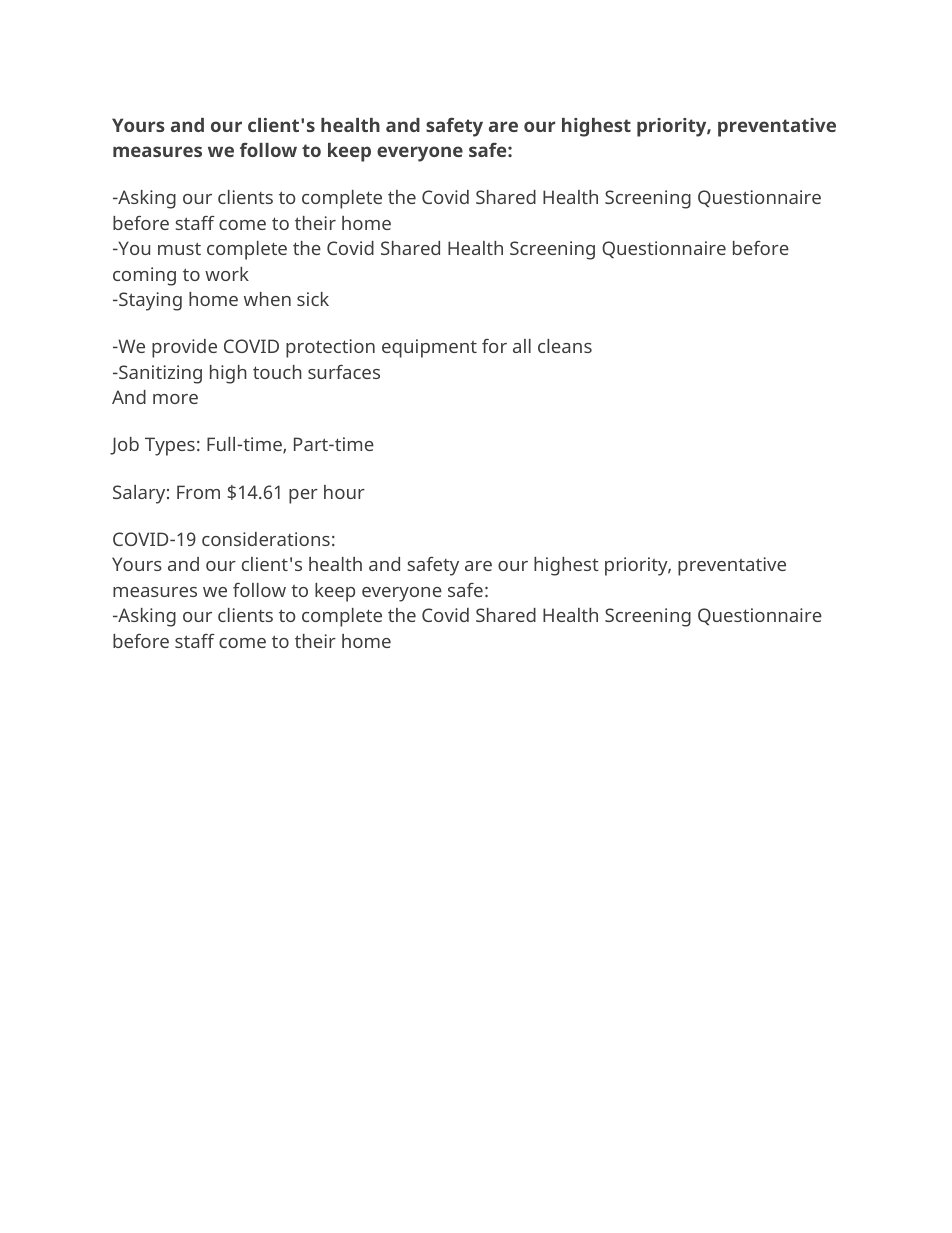 The width and height of the document is (952, 1233). I want to click on per, so click(303, 496).
